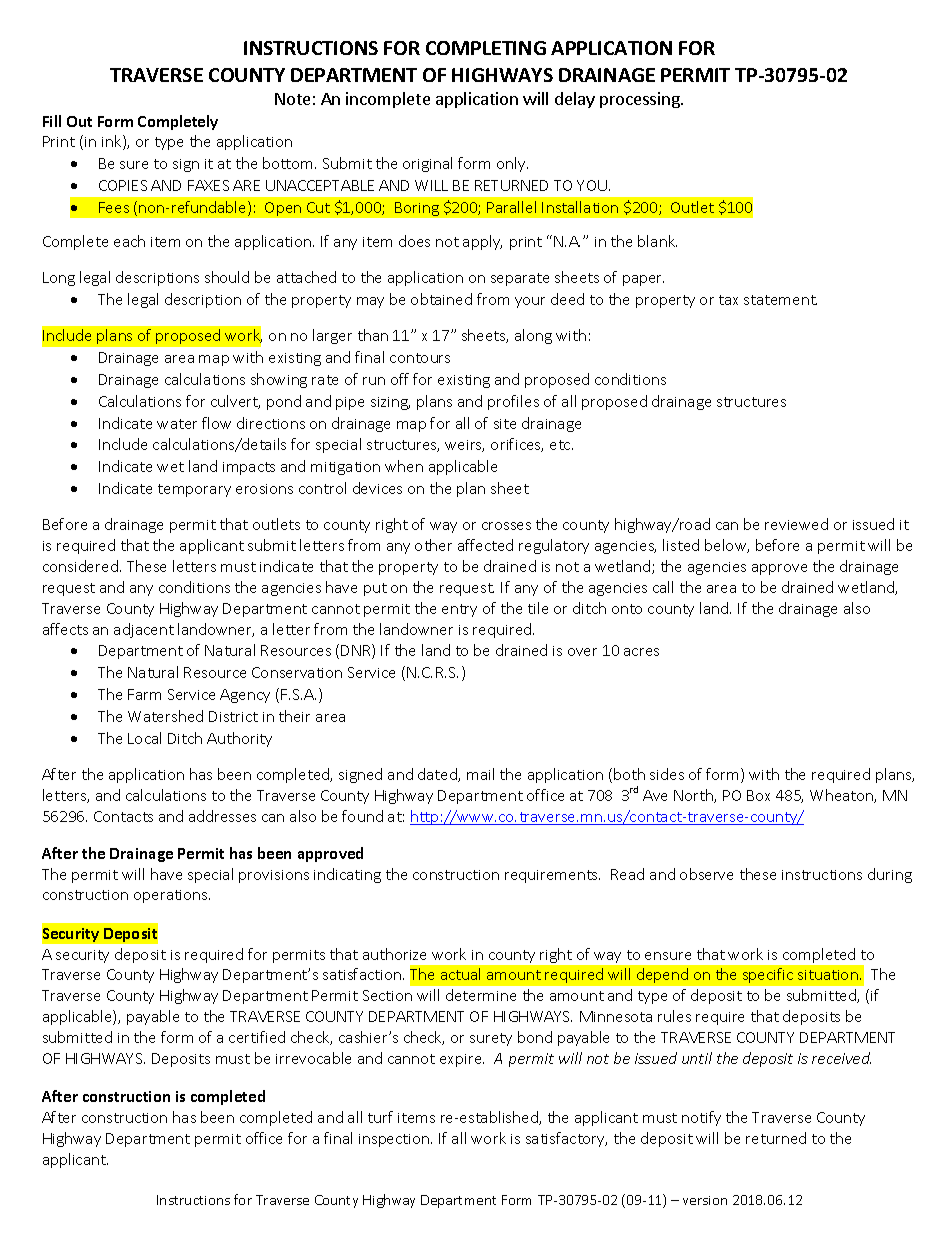 The image size is (952, 1233). What do you see at coordinates (113, 142) in the page?
I see `ink` at bounding box center [113, 142].
